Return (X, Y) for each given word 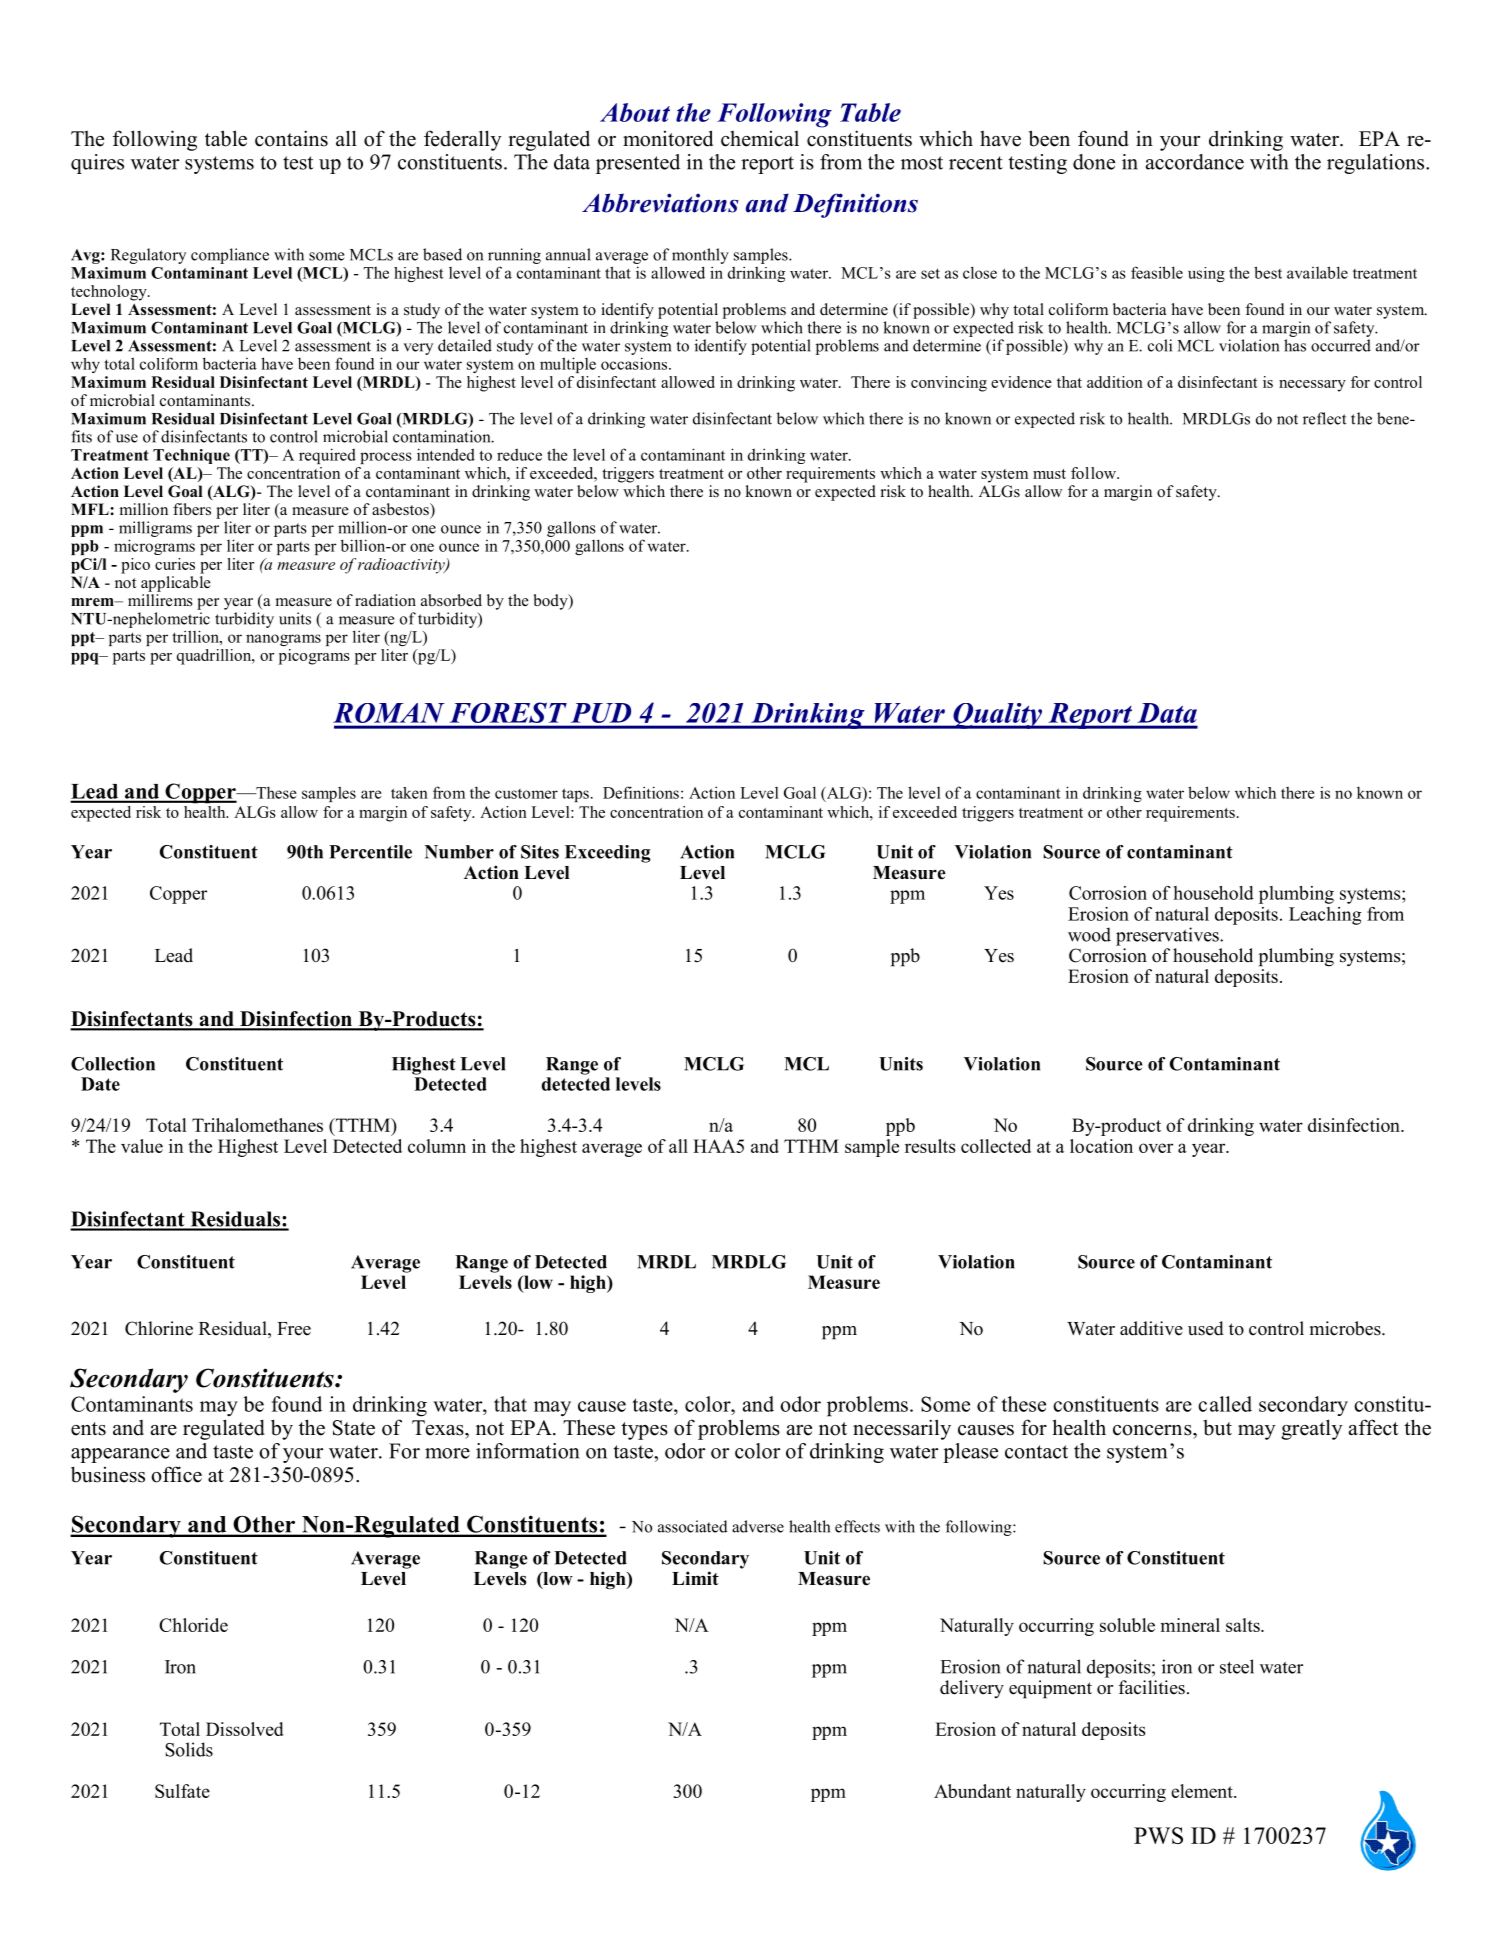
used (1206, 1328)
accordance (1195, 162)
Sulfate (182, 1791)
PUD (601, 713)
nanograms (283, 640)
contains (291, 138)
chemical (760, 138)
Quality (998, 716)
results (930, 1146)
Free (294, 1329)
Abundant (972, 1791)
